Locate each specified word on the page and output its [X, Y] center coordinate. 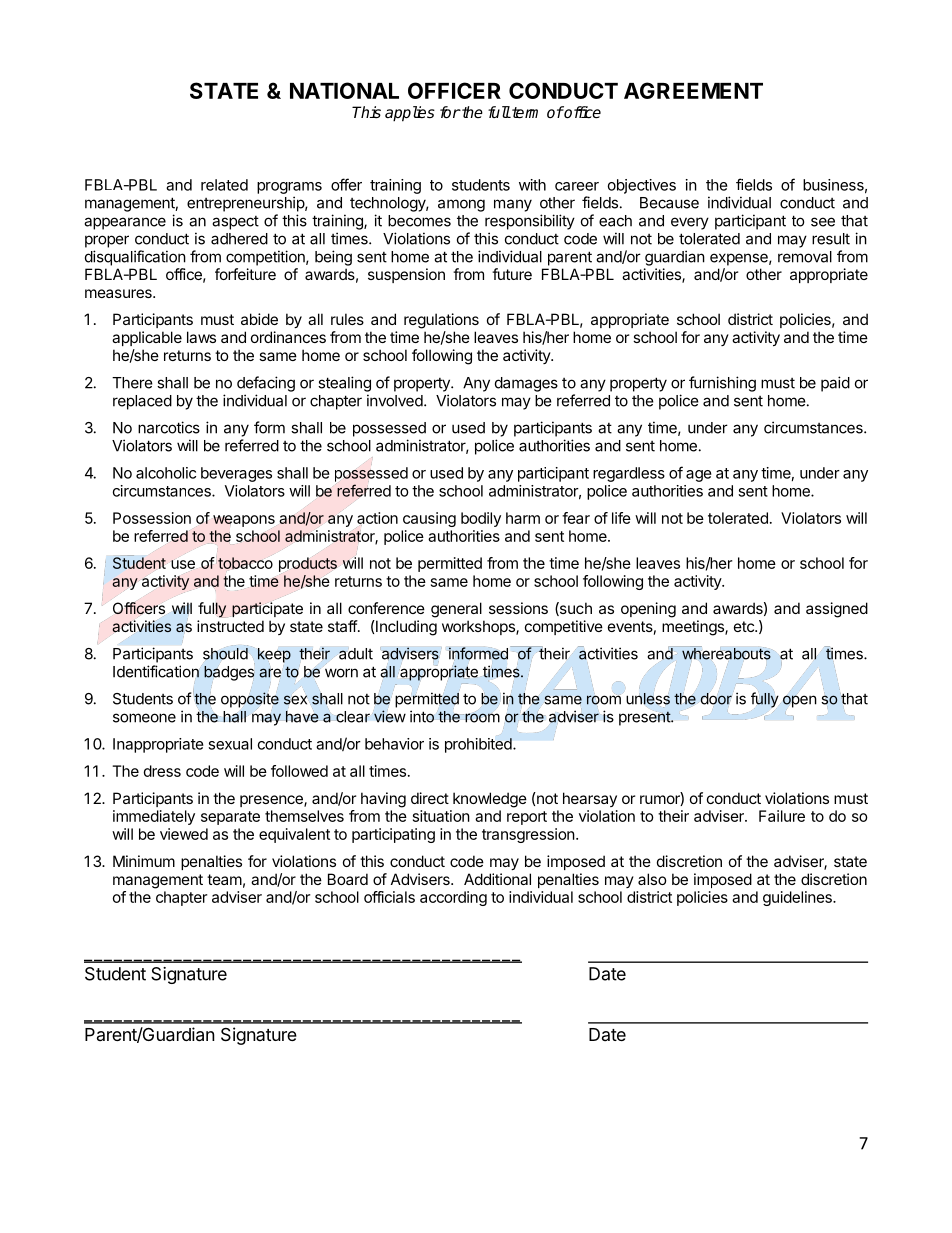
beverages [236, 474]
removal [805, 257]
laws [201, 337]
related [224, 185]
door [716, 699]
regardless [629, 474]
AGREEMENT [693, 90]
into [422, 716]
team [224, 879]
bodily [481, 519]
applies [410, 114]
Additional [497, 879]
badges [229, 673]
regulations [441, 321]
